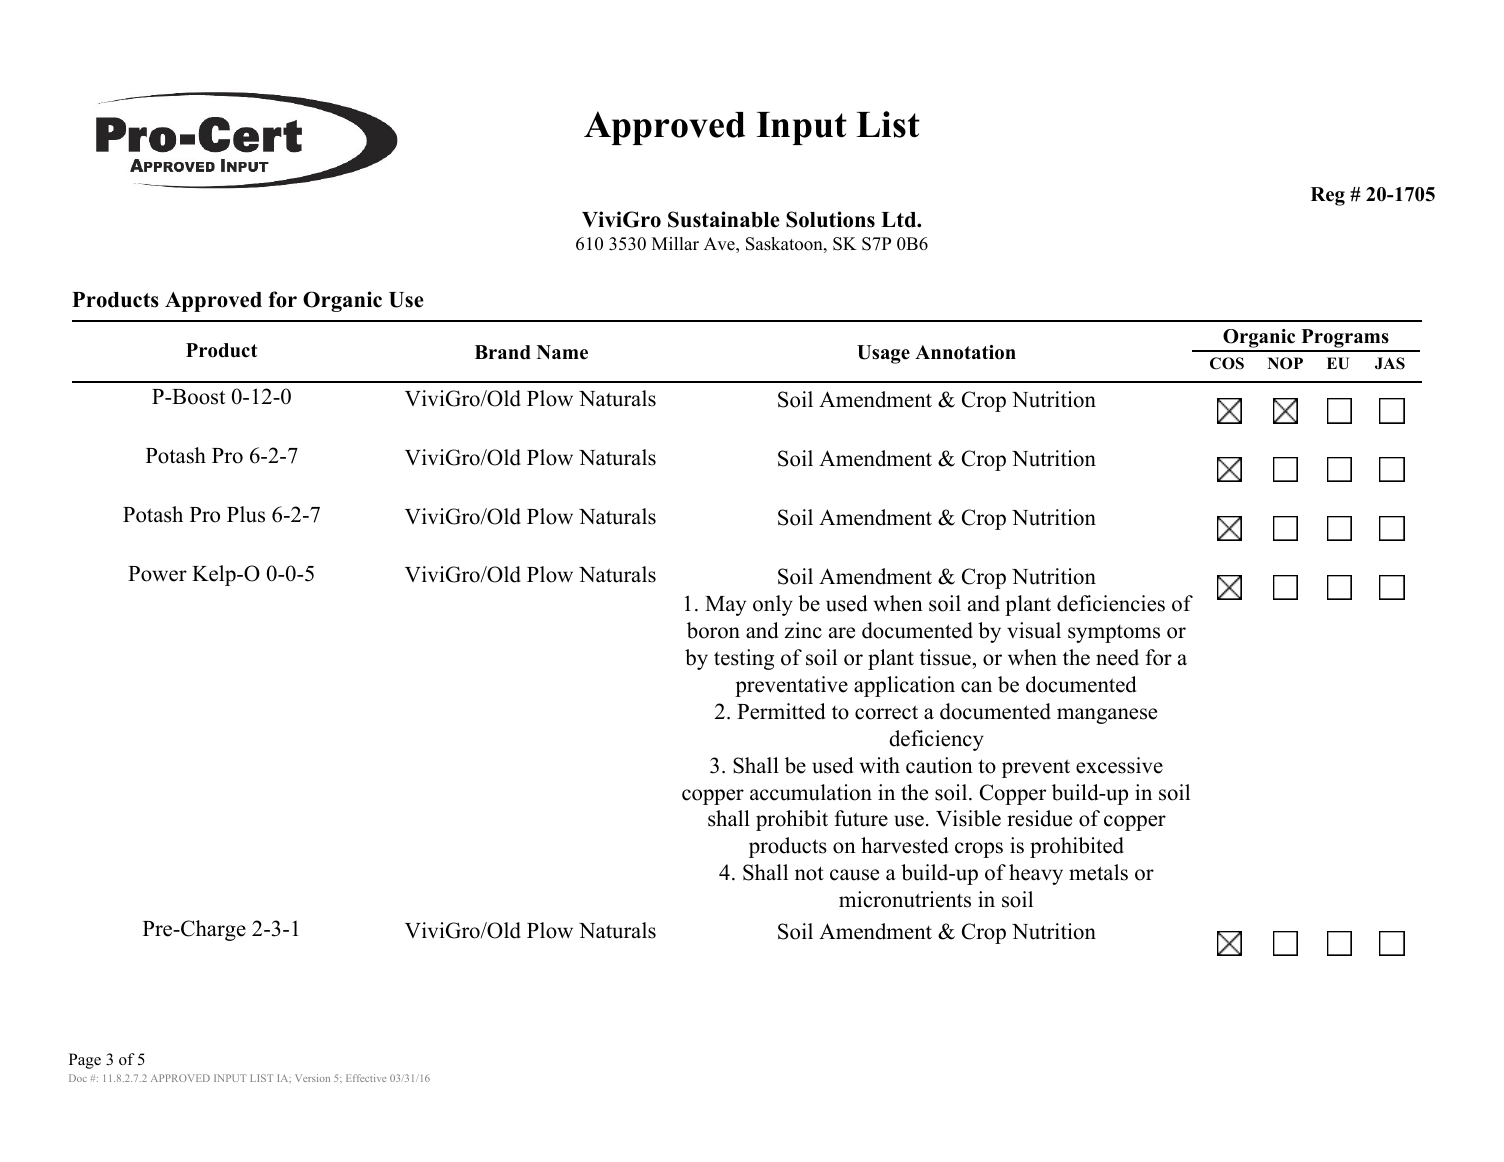 The width and height of the screenshot is (1504, 1162). What do you see at coordinates (1111, 603) in the screenshot?
I see `deficiencies` at bounding box center [1111, 603].
